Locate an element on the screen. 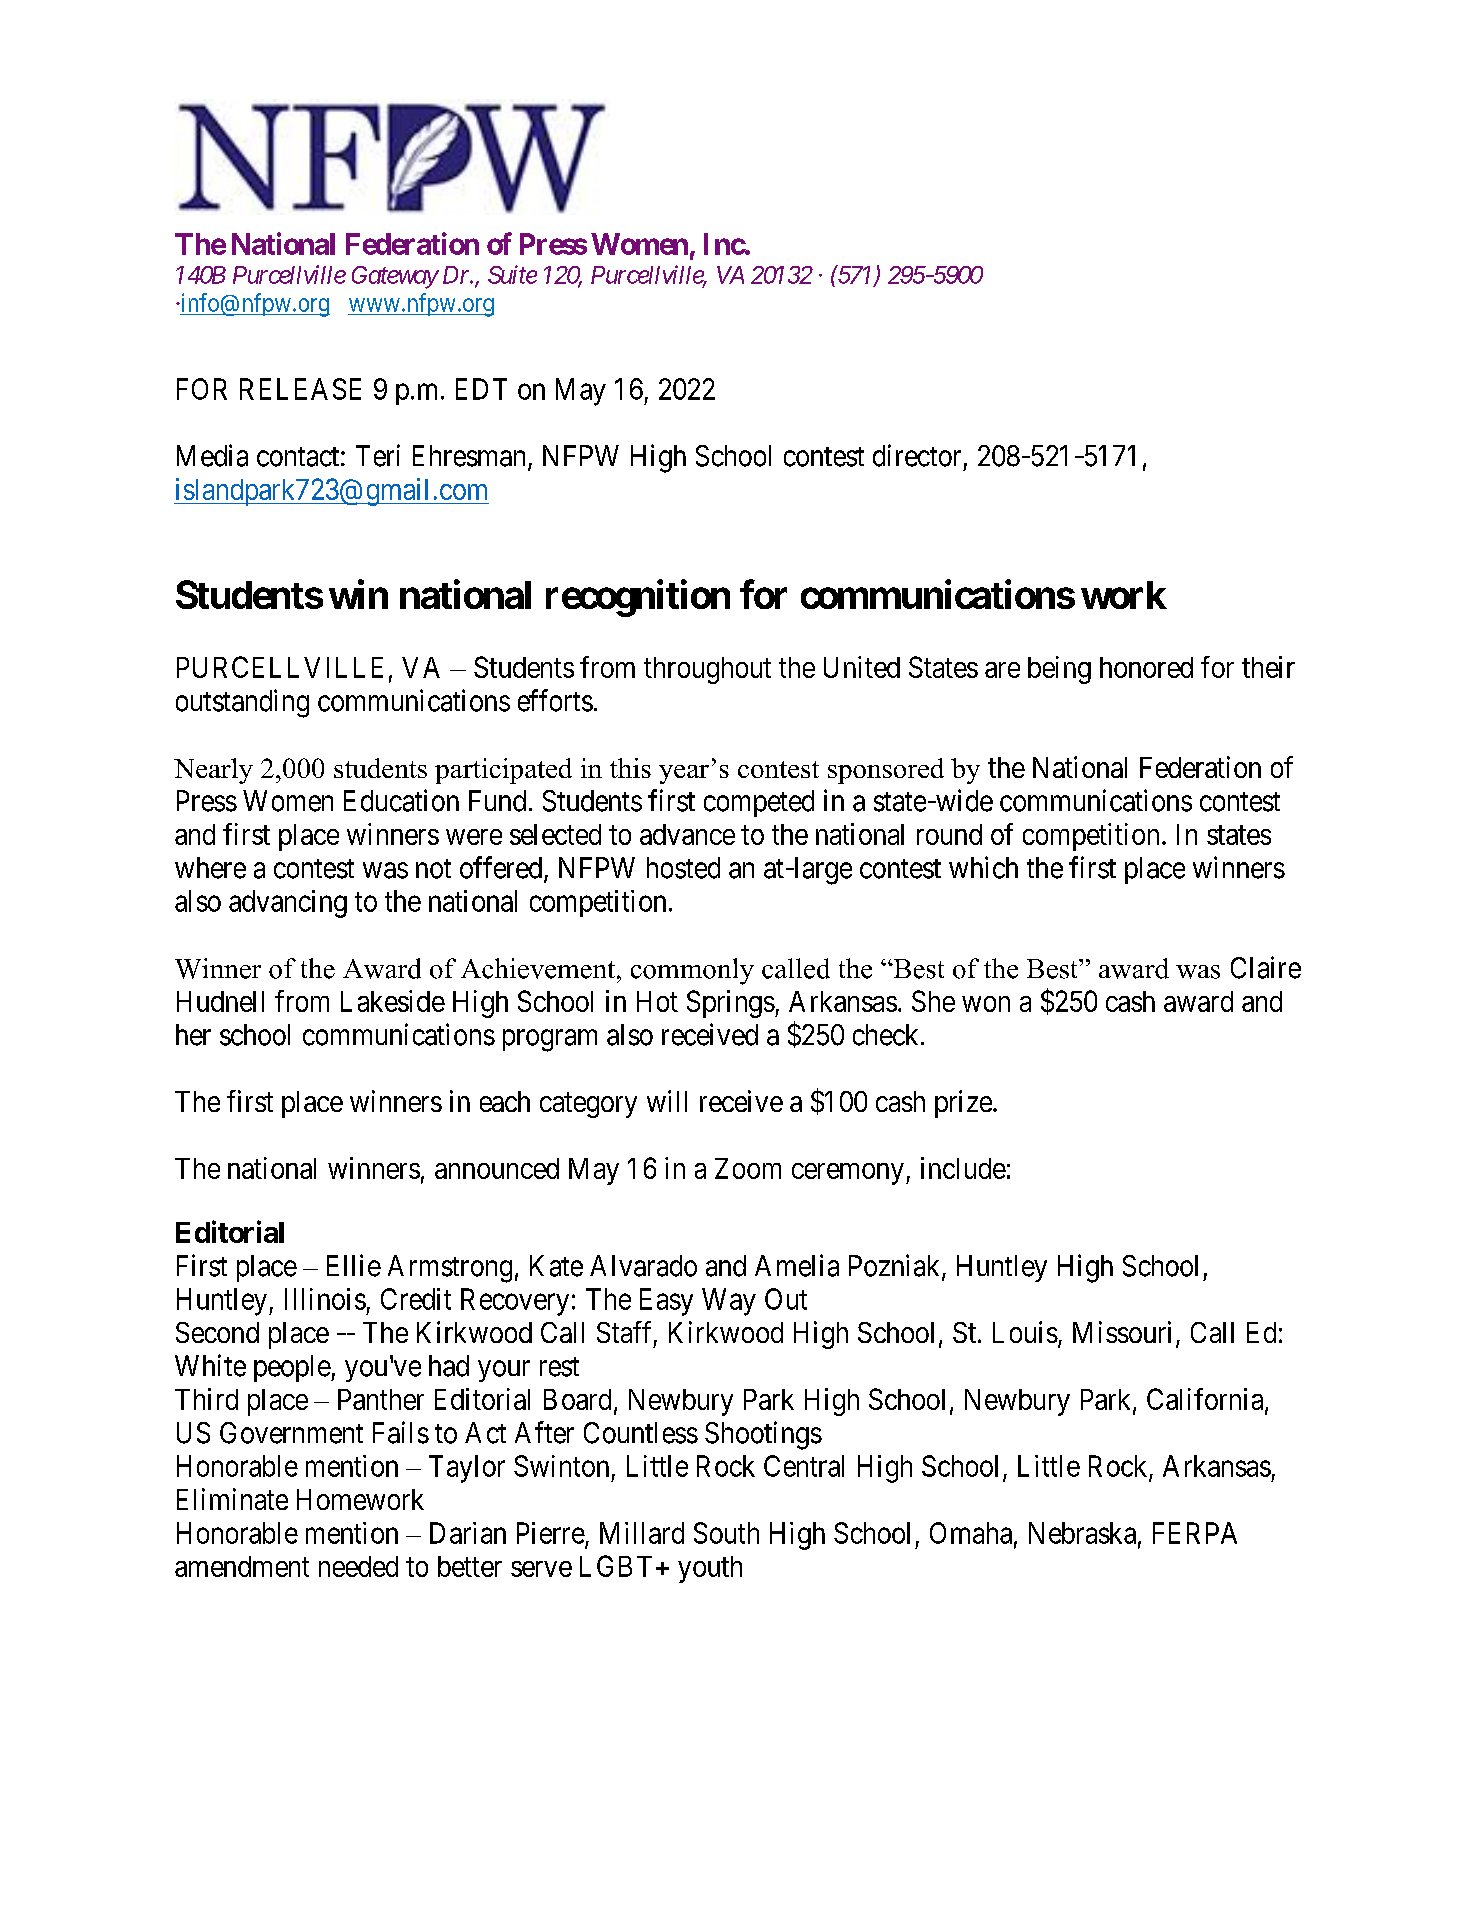  round is located at coordinates (949, 834).
